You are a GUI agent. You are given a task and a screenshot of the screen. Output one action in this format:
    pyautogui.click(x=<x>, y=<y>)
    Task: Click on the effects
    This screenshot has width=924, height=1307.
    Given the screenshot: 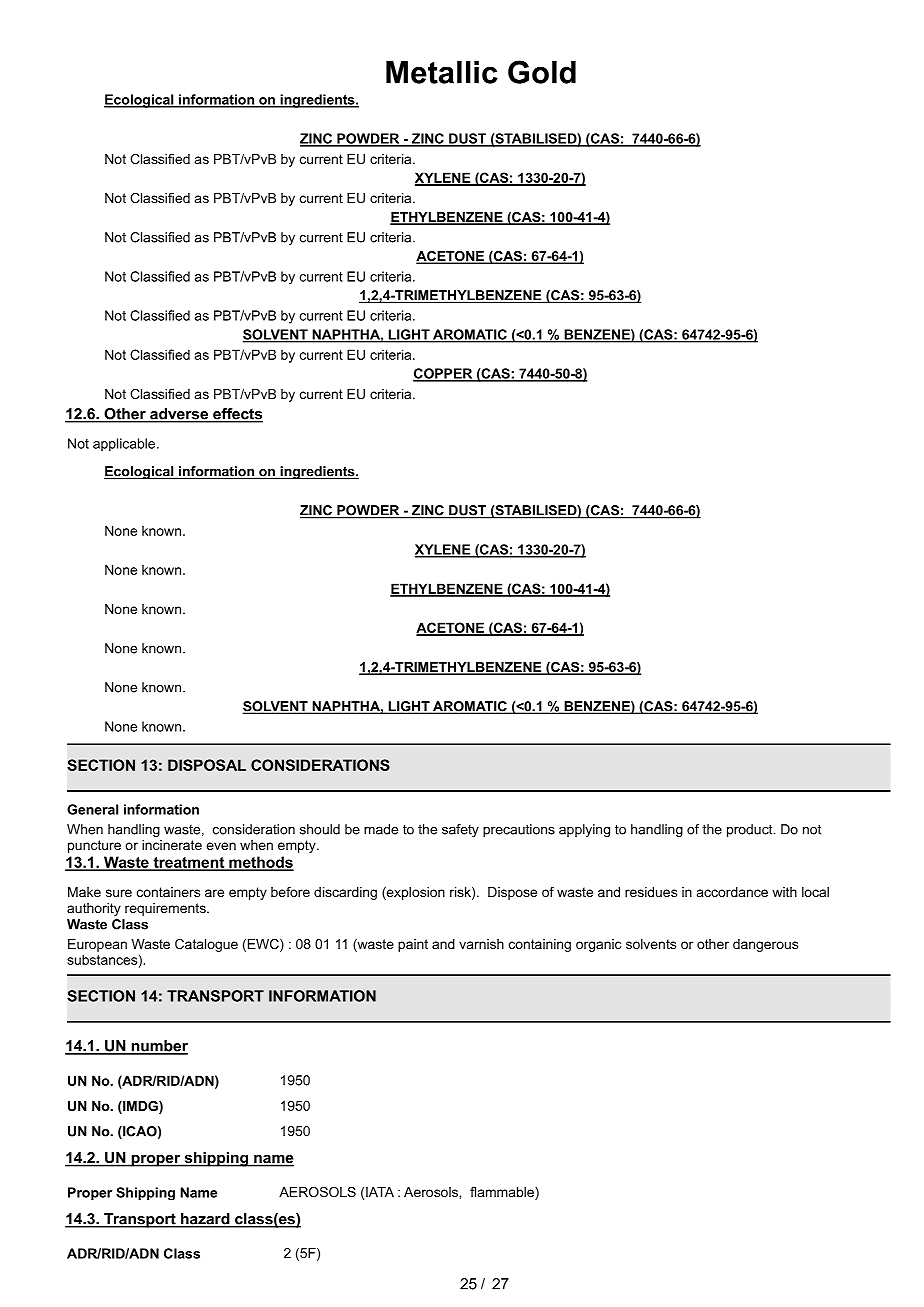 What is the action you would take?
    pyautogui.click(x=237, y=415)
